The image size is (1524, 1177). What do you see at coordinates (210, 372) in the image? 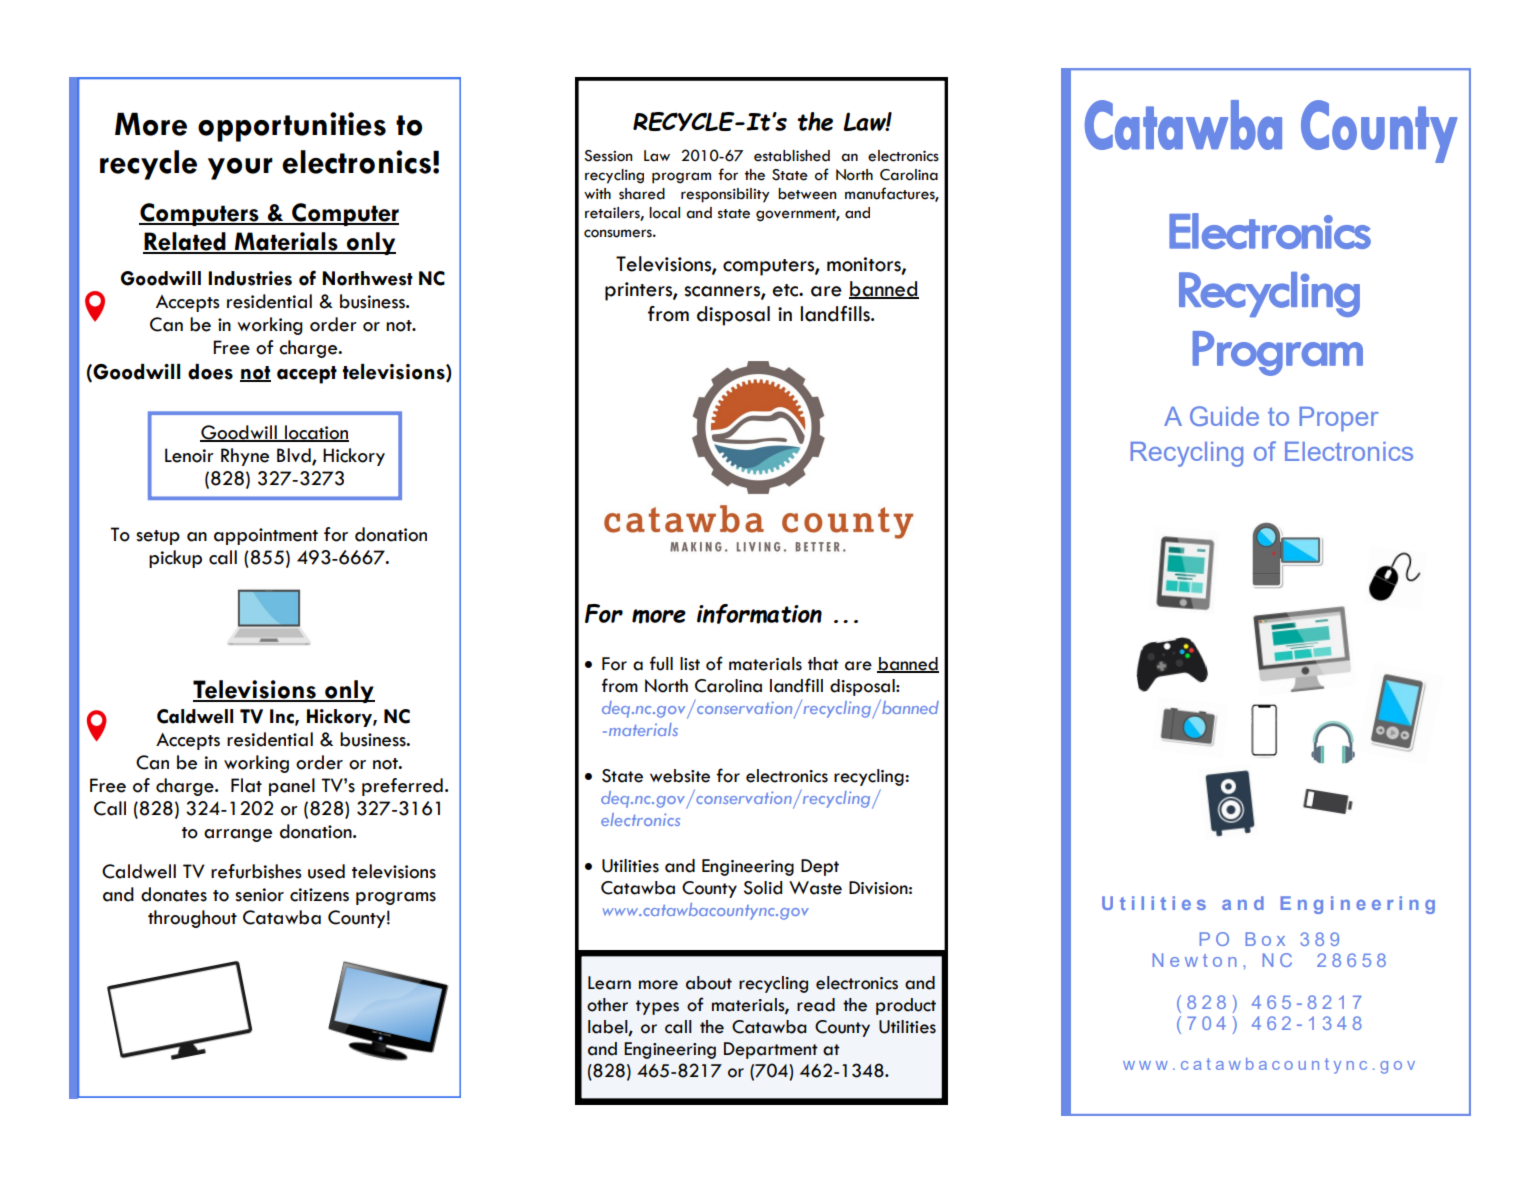
I see `does` at bounding box center [210, 372].
